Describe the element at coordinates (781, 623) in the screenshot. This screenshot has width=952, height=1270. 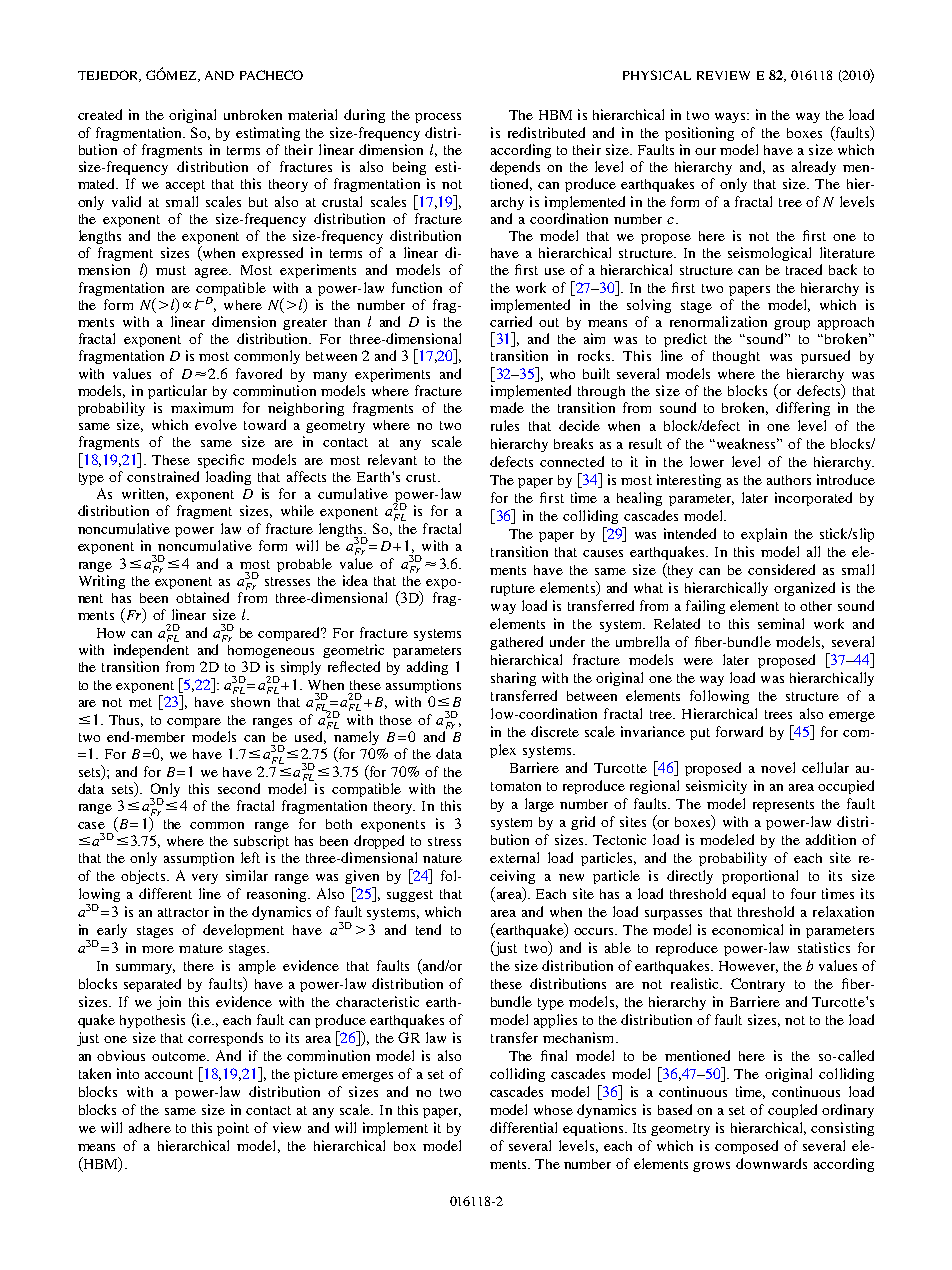
I see `seminal` at that location.
